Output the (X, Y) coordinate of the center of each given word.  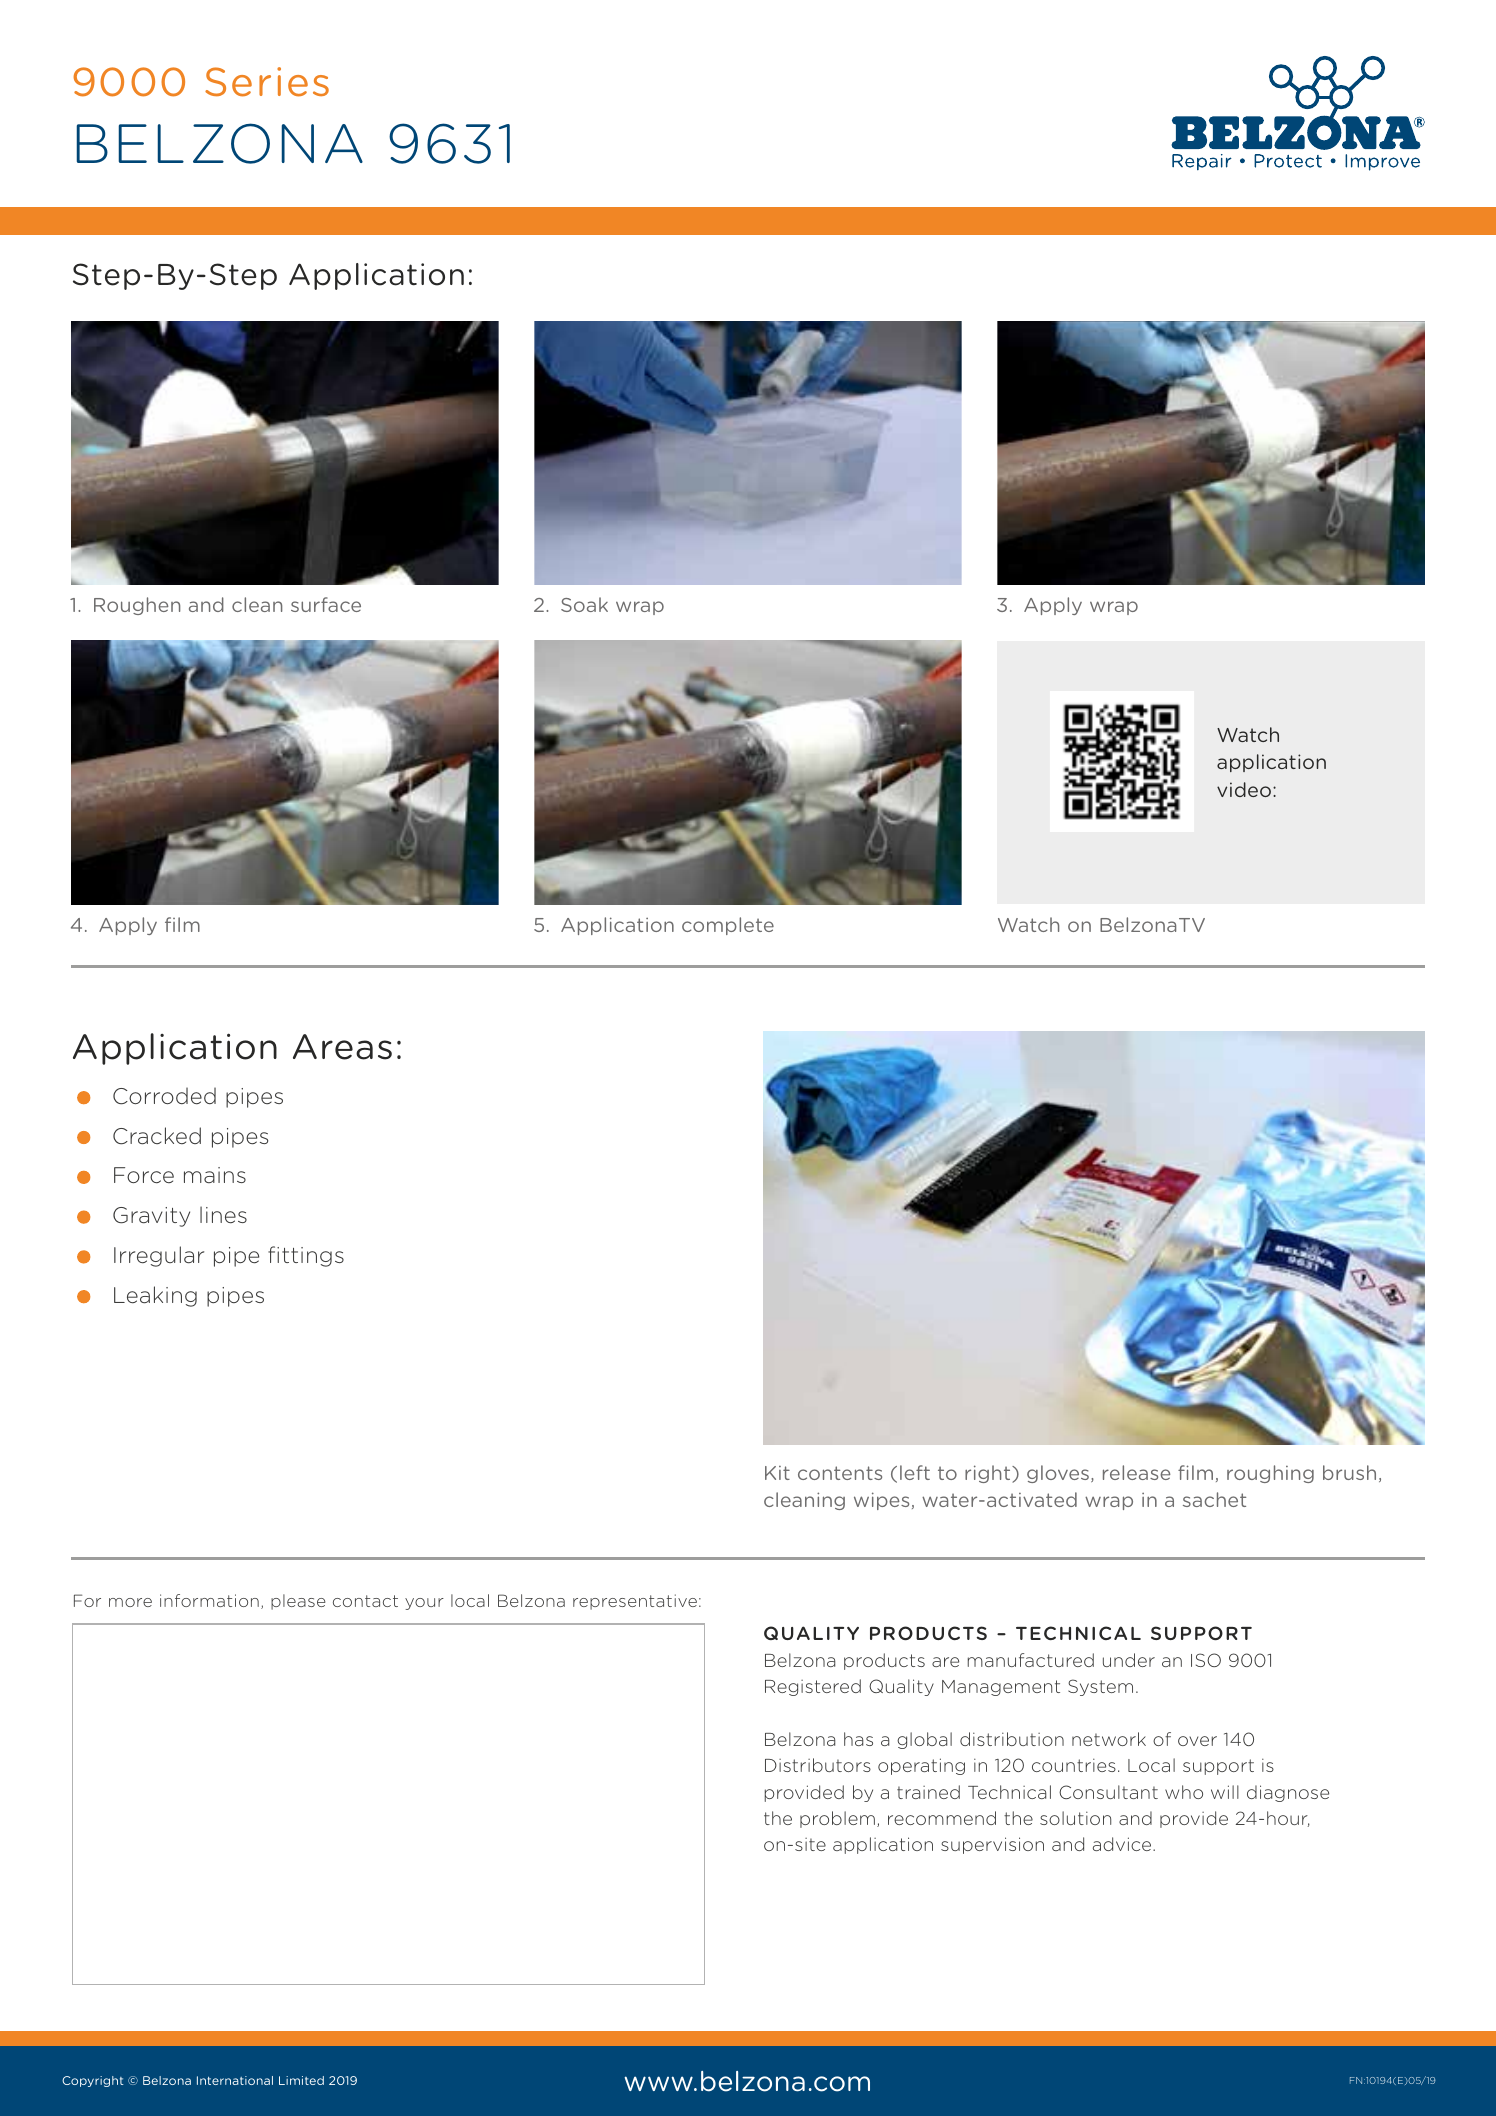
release (1137, 1472)
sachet (1214, 1499)
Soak (584, 604)
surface (326, 604)
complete (728, 926)
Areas (342, 1047)
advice (1123, 1844)
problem (837, 1819)
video (1244, 789)
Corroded (164, 1096)
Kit (777, 1473)
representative (635, 1602)
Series (267, 82)
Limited (301, 2080)
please (298, 1602)
